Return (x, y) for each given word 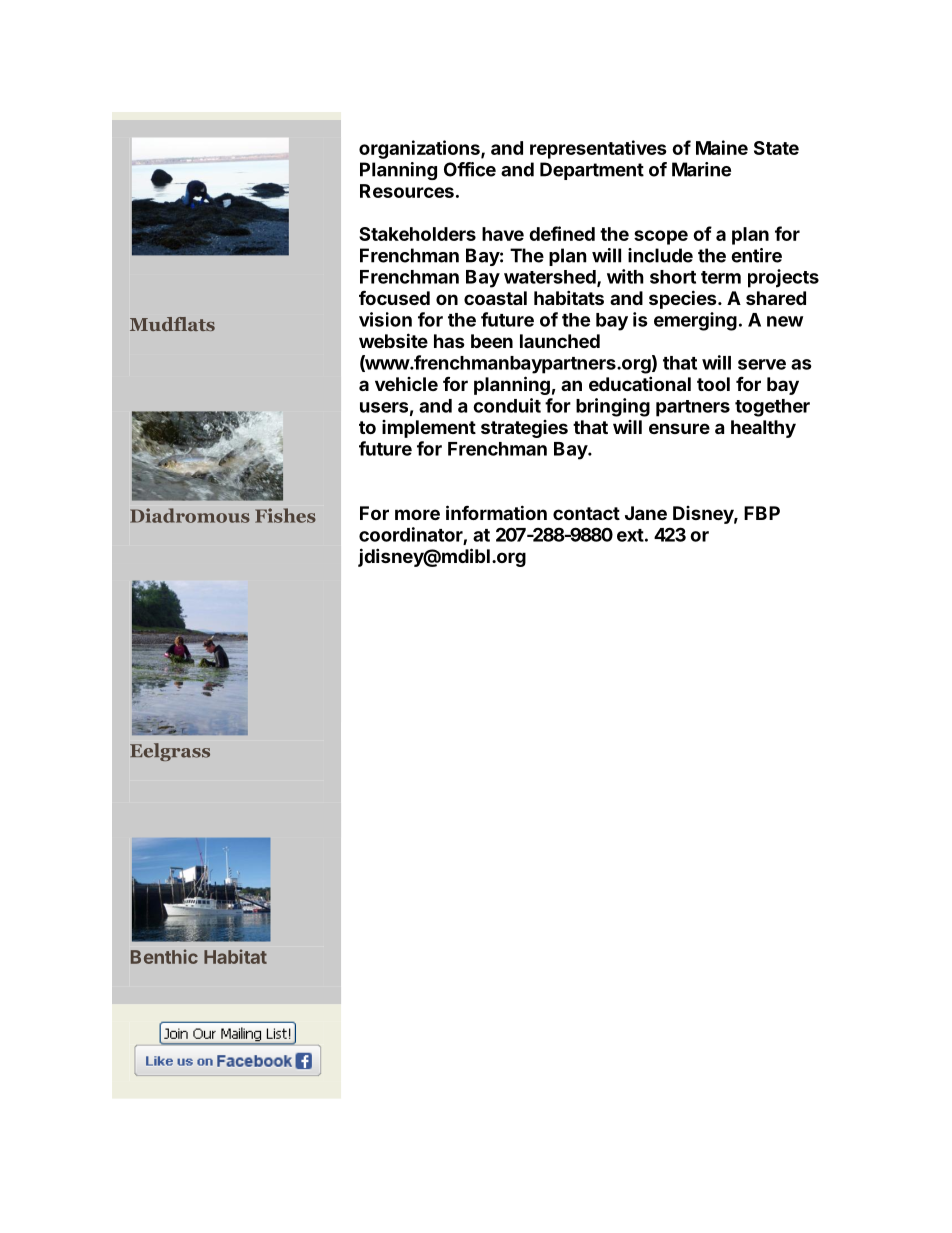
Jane (646, 513)
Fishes (285, 515)
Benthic (164, 956)
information (496, 512)
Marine (701, 169)
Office (470, 169)
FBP (762, 513)
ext (630, 535)
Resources (407, 191)
